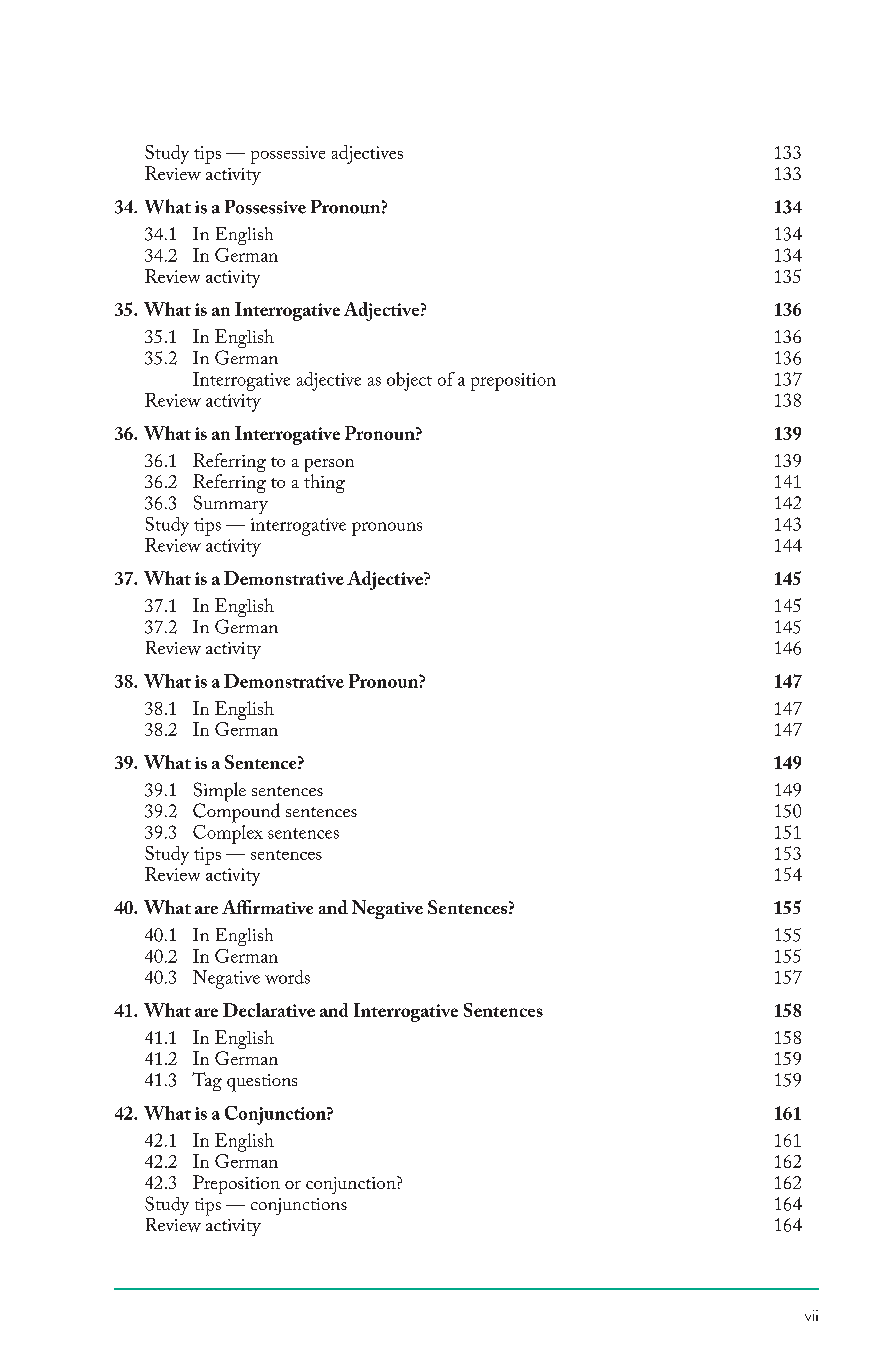  I want to click on words, so click(287, 977).
